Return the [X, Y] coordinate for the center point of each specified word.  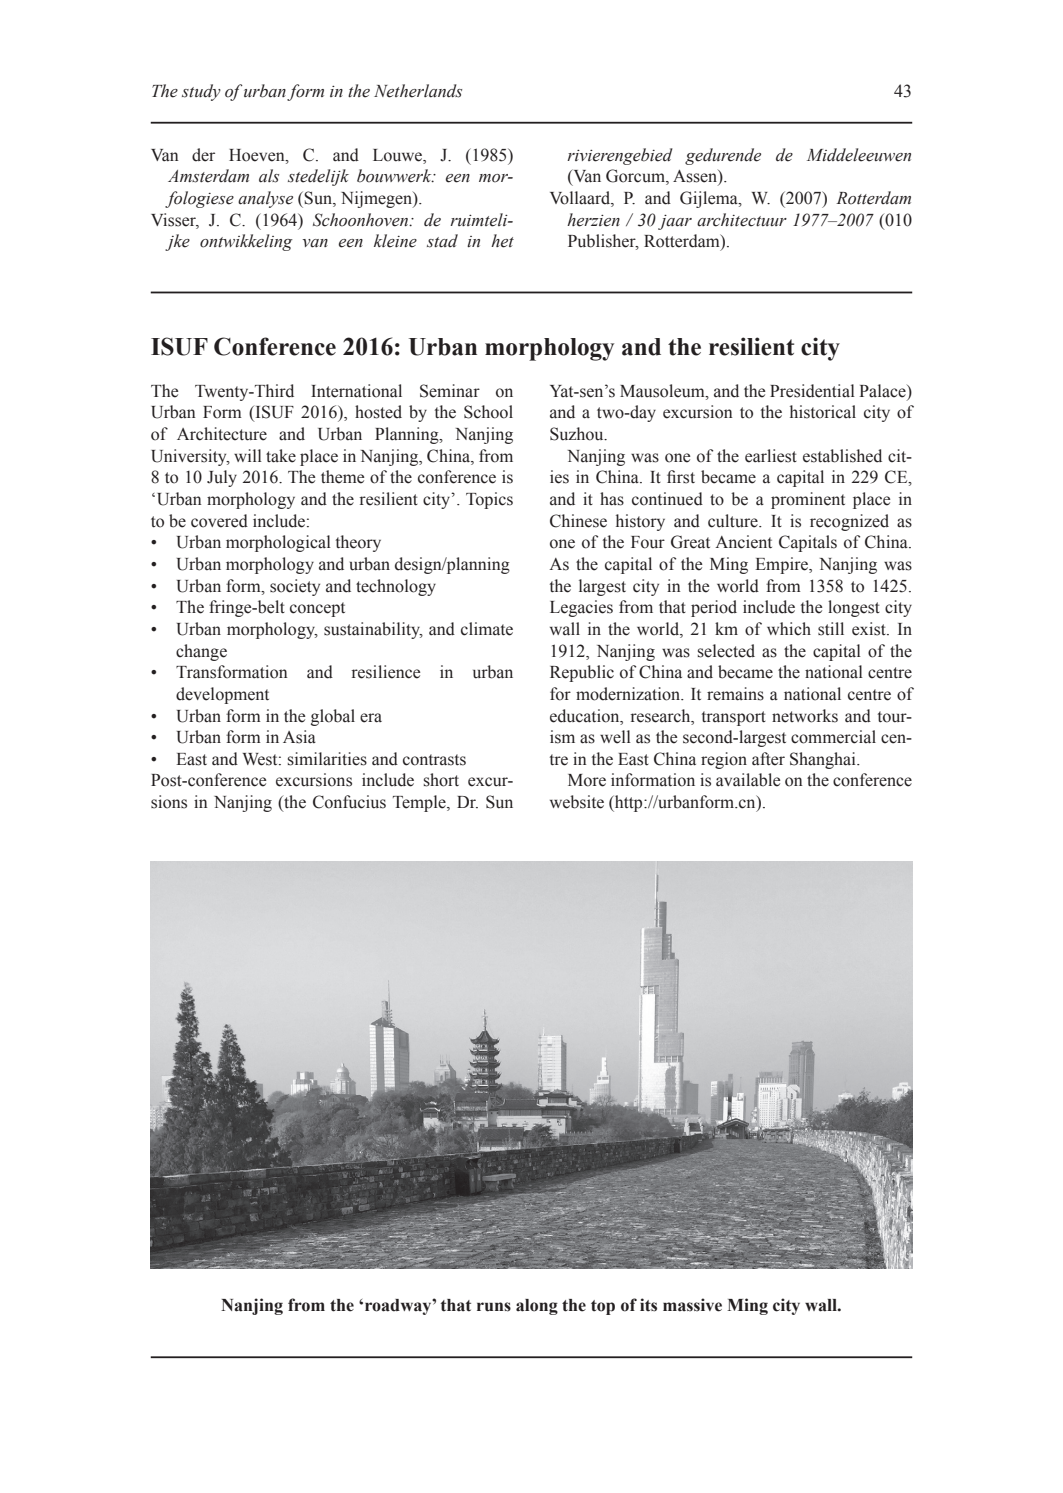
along [537, 1307]
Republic [582, 673]
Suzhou [578, 434]
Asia [299, 737]
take [281, 456]
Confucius [349, 802]
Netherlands [418, 91]
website [577, 802]
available [748, 780]
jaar [675, 222]
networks [805, 716]
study [201, 92]
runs [494, 1307]
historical [823, 412]
